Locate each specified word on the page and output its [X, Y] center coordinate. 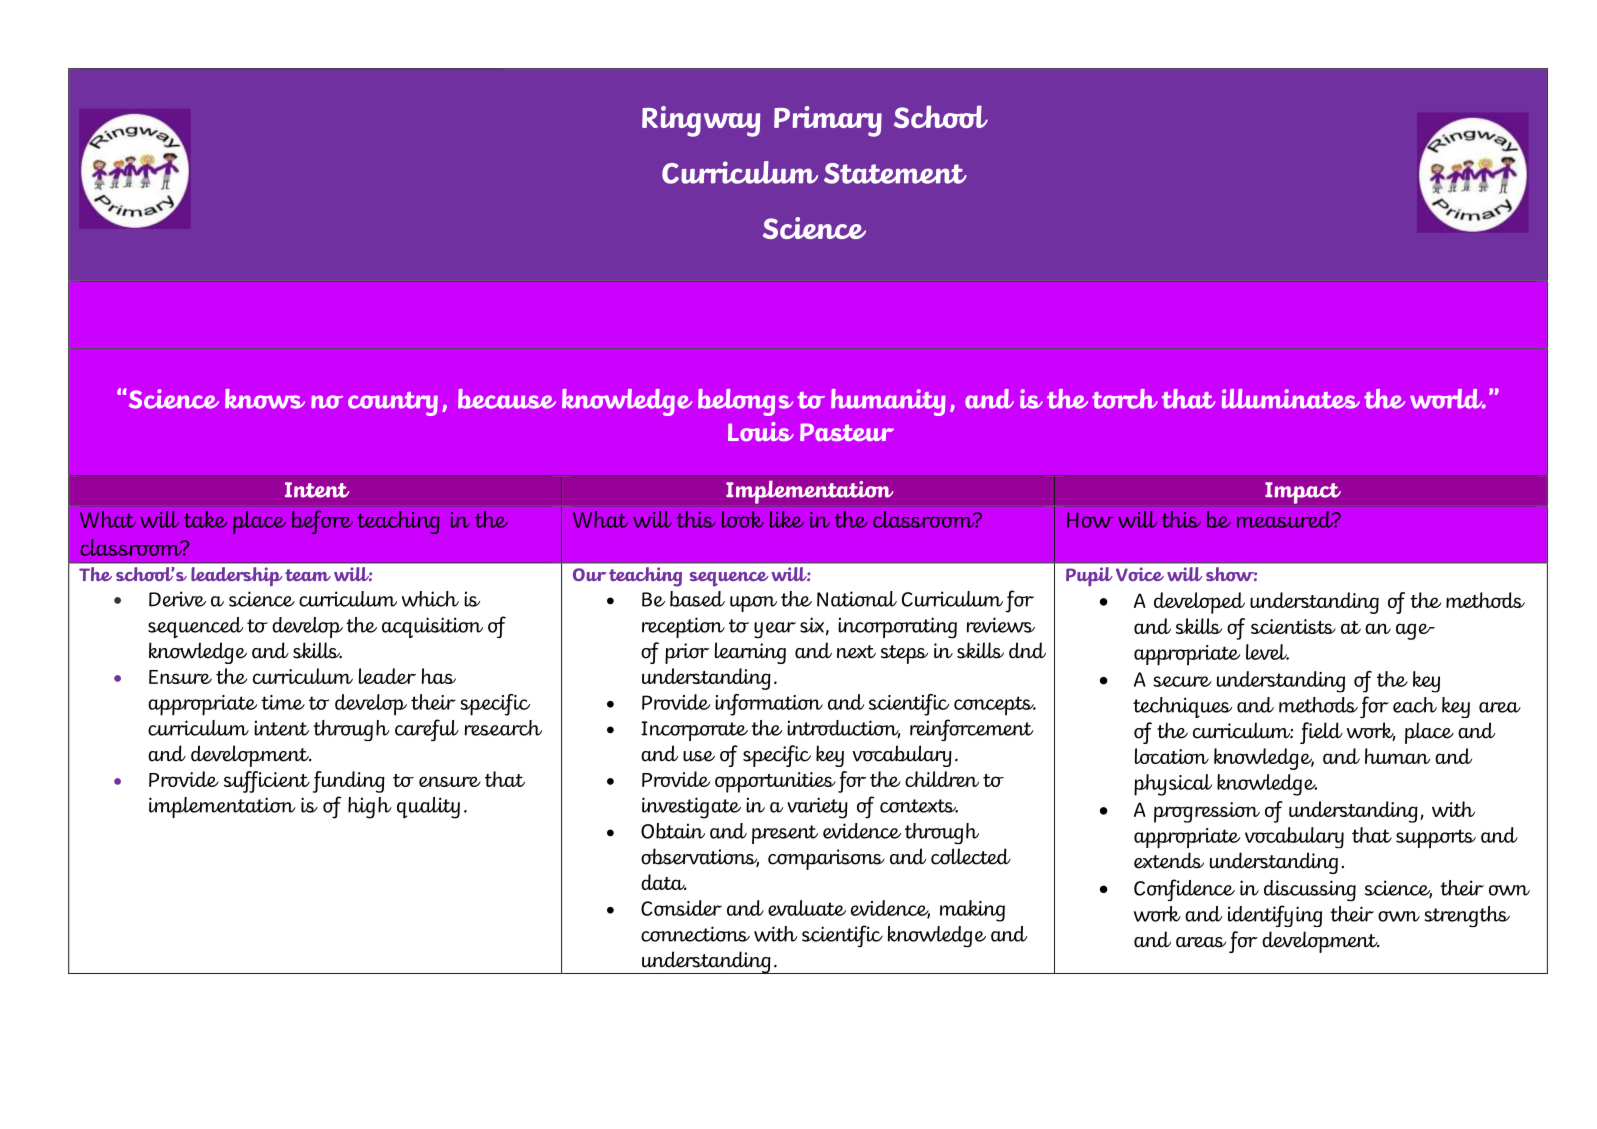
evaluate [807, 908]
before [322, 522]
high [370, 808]
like [787, 519]
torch [1125, 399]
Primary [828, 121]
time [283, 702]
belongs [745, 402]
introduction [844, 729]
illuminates [1291, 399]
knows [265, 399]
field [1321, 733]
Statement [895, 173]
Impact [1303, 493]
